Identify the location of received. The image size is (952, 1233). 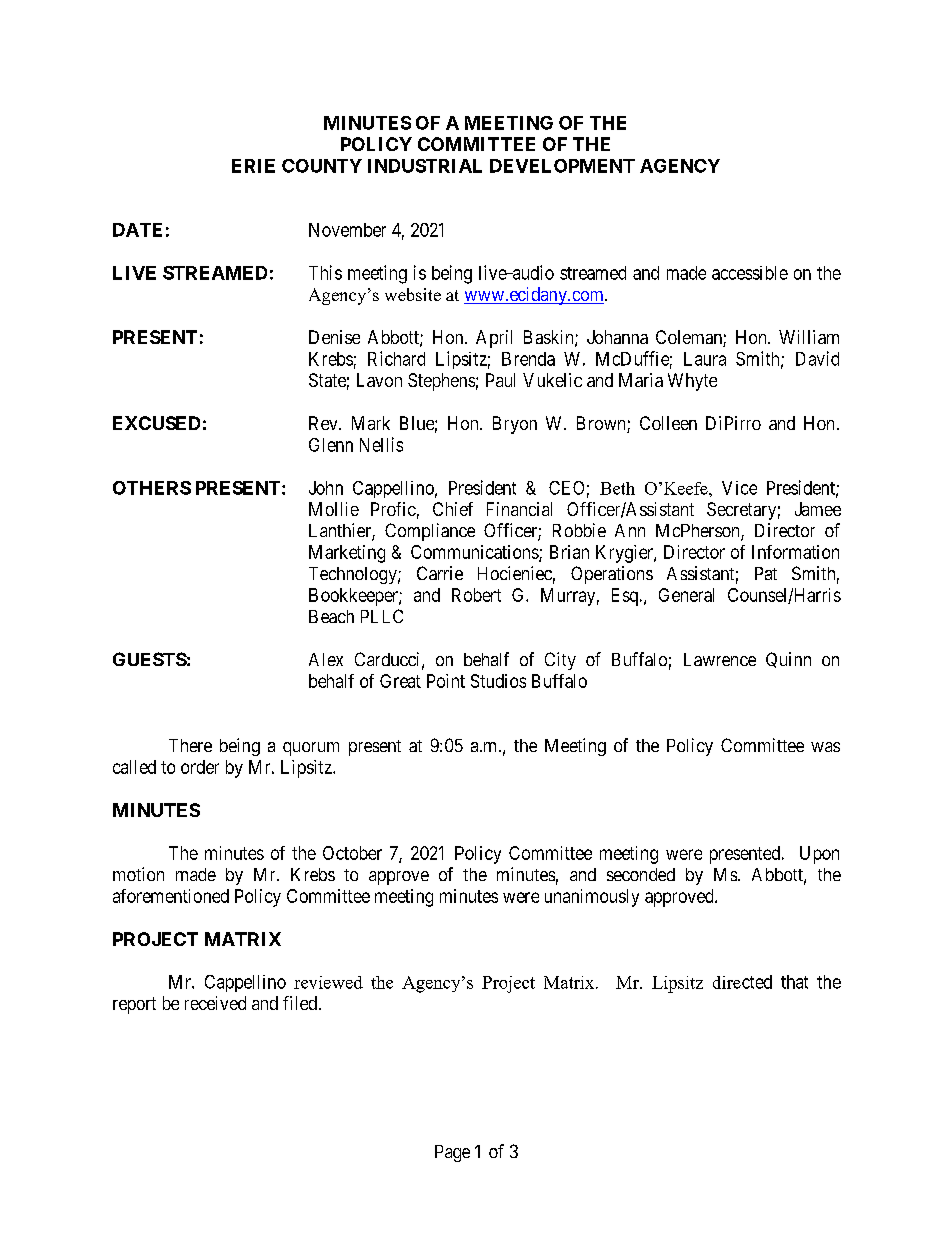
(215, 1003).
